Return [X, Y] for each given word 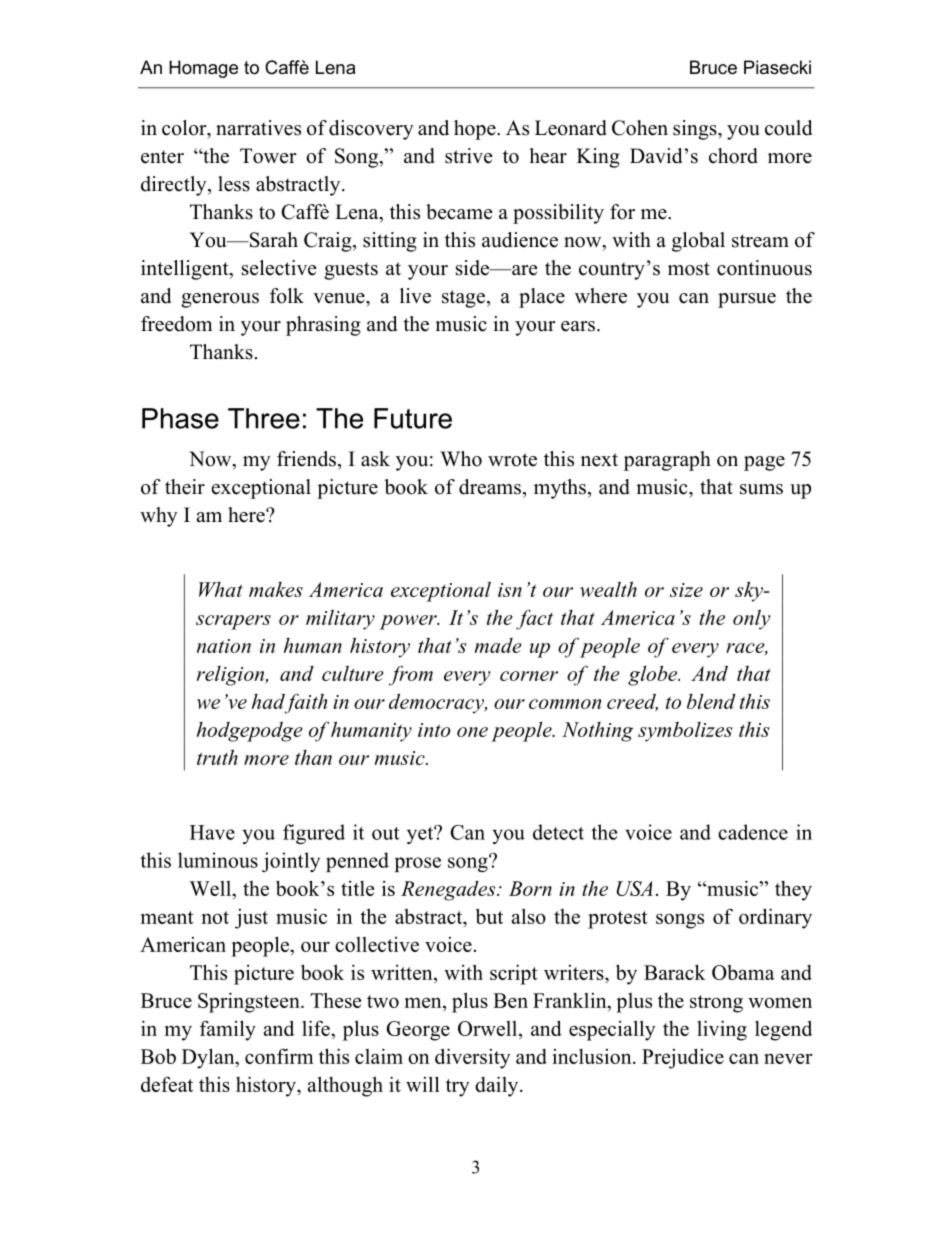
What [221, 589]
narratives [258, 128]
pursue [747, 300]
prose [418, 864]
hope [476, 130]
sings [696, 130]
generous [220, 300]
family [228, 1030]
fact [534, 619]
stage [463, 299]
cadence [753, 832]
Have [212, 832]
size [686, 590]
